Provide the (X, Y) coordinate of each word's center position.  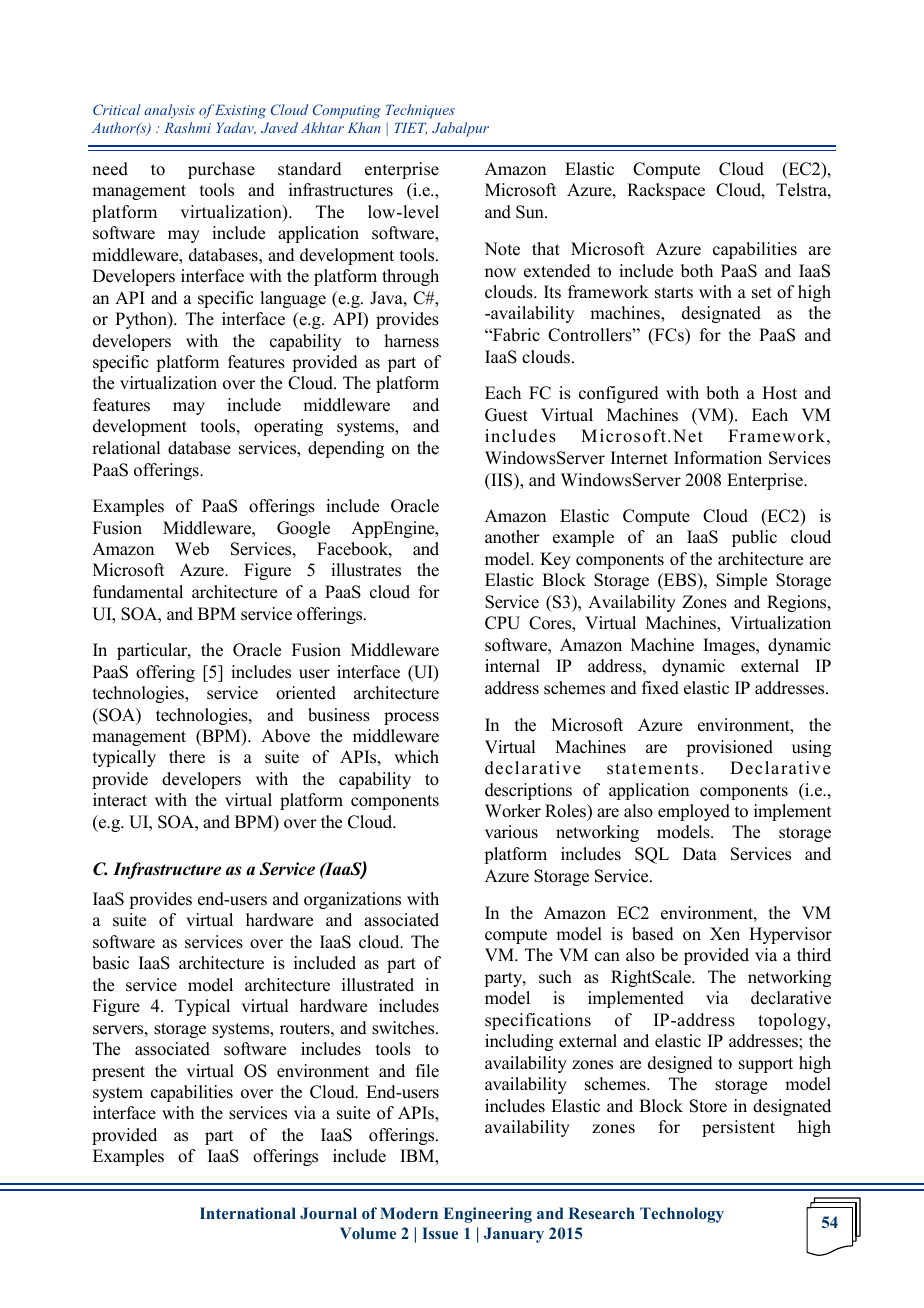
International (248, 1213)
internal (512, 666)
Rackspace (666, 191)
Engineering (488, 1215)
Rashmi (187, 127)
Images (730, 646)
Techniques (420, 111)
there (187, 757)
